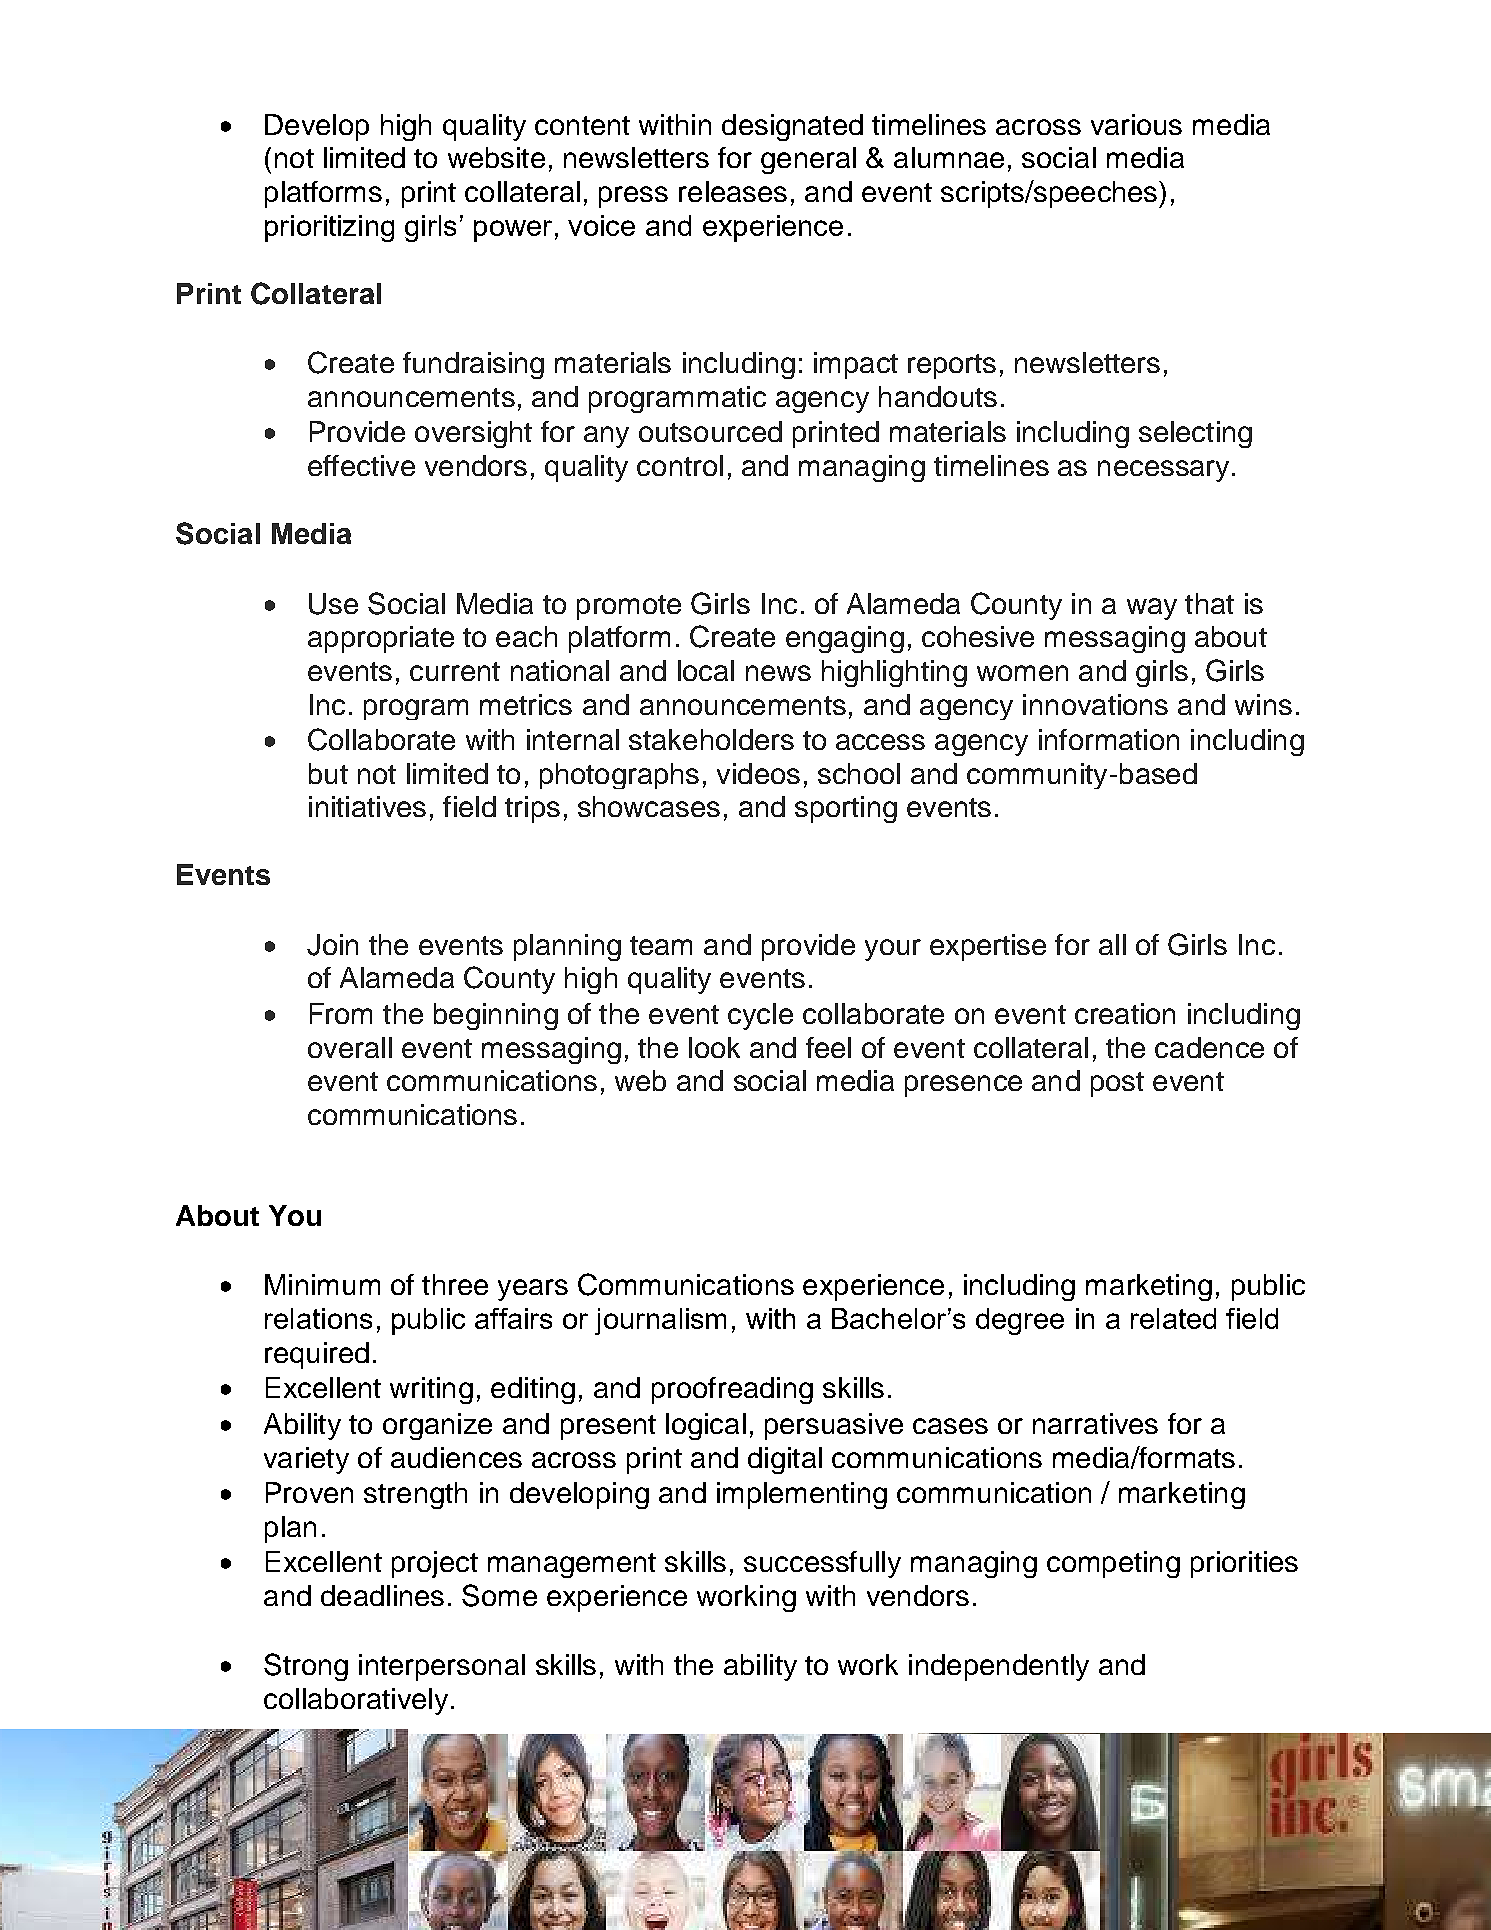 The height and width of the page is (1930, 1491). Describe the element at coordinates (350, 1047) in the page. I see `overall` at that location.
